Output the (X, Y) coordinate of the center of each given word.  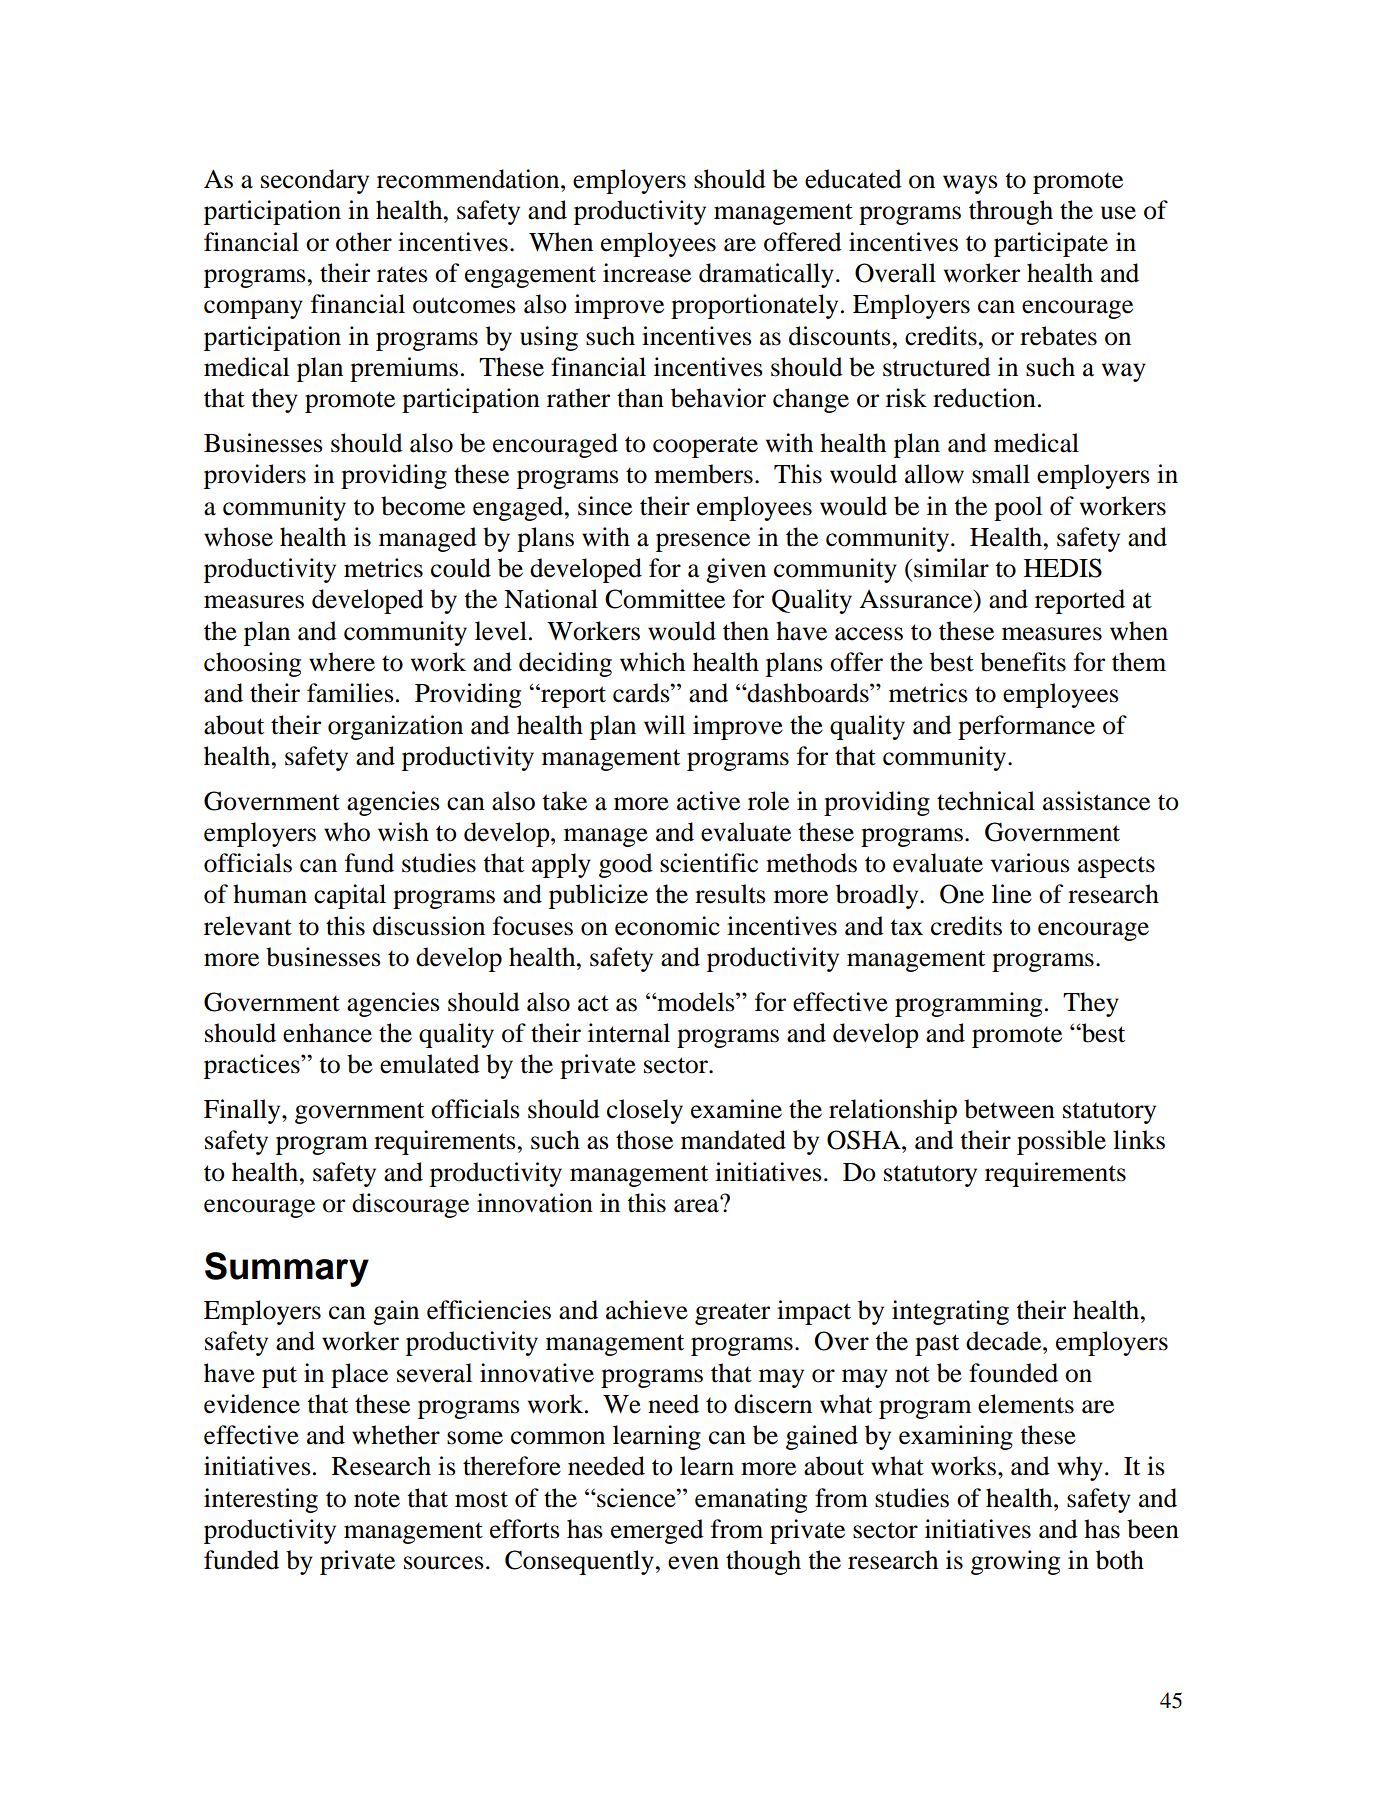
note (377, 1499)
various (1030, 863)
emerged (657, 1531)
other (364, 242)
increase (647, 273)
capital (350, 896)
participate (1051, 244)
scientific (709, 863)
